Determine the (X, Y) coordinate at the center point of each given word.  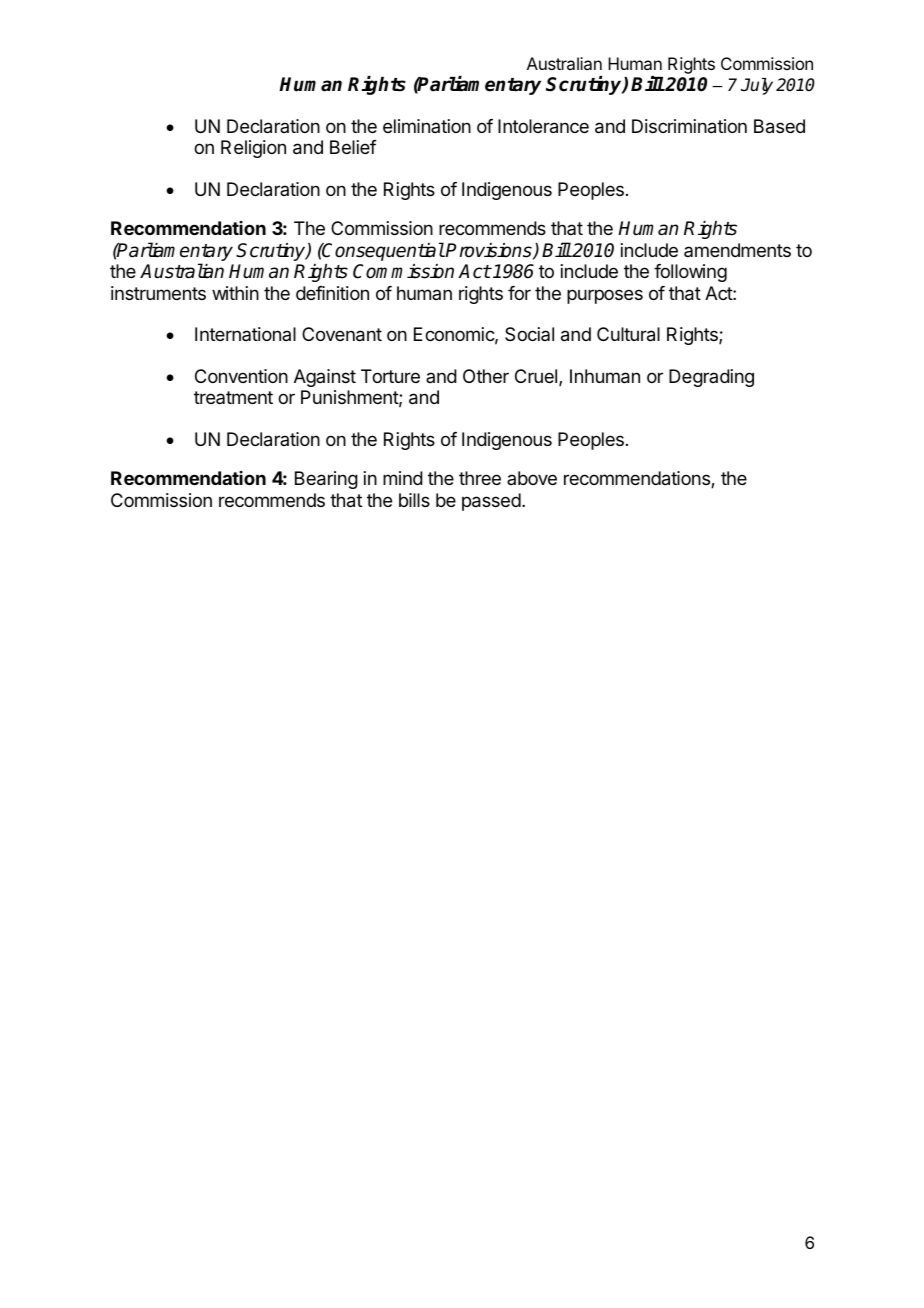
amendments (737, 250)
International (245, 334)
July (757, 86)
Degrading (711, 378)
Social (529, 334)
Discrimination (689, 126)
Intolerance (543, 126)
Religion (253, 149)
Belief (353, 147)
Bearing (326, 480)
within (235, 293)
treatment (233, 397)
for (519, 293)
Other (486, 376)
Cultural (628, 334)
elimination (427, 126)
